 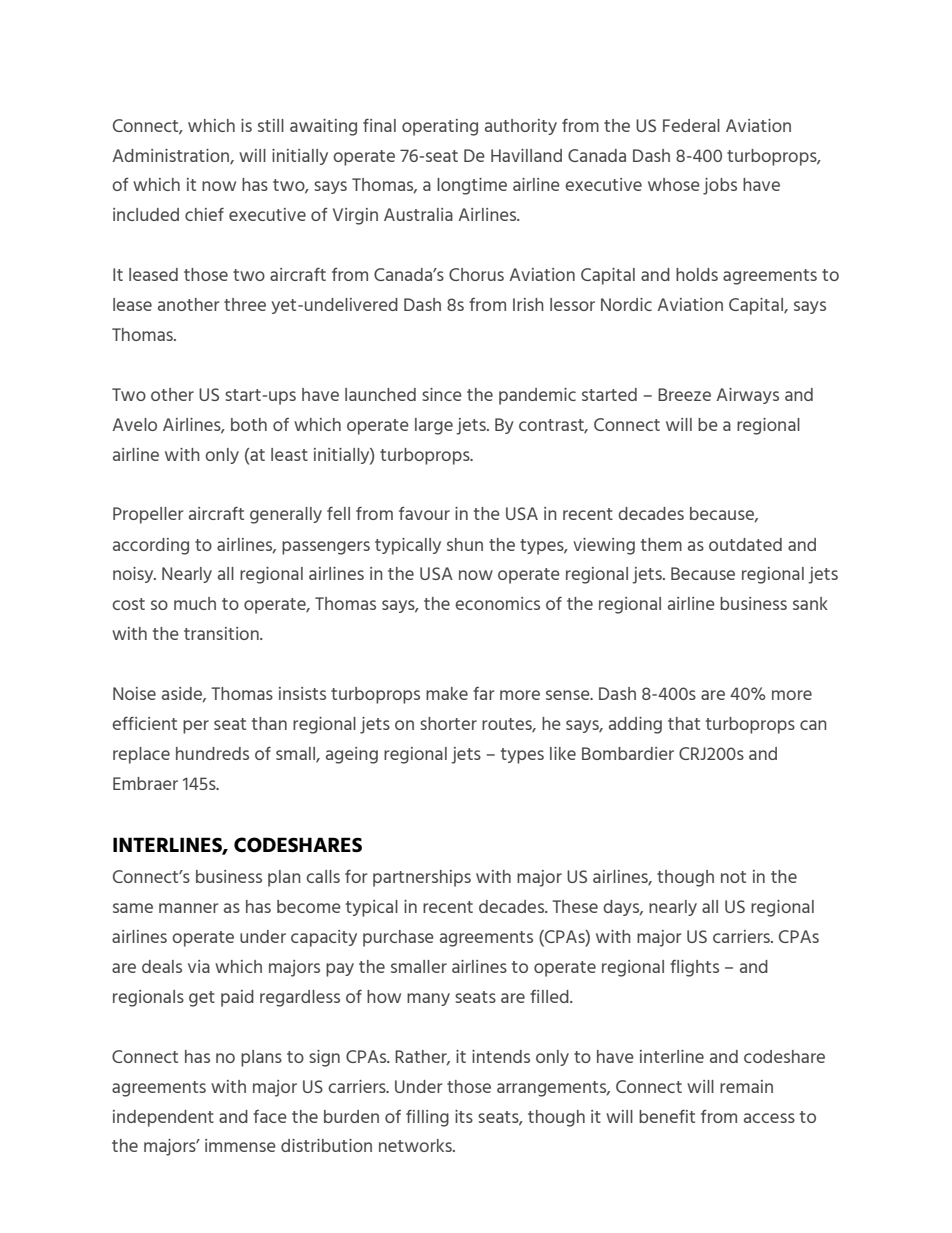 I want to click on its, so click(x=464, y=1116).
